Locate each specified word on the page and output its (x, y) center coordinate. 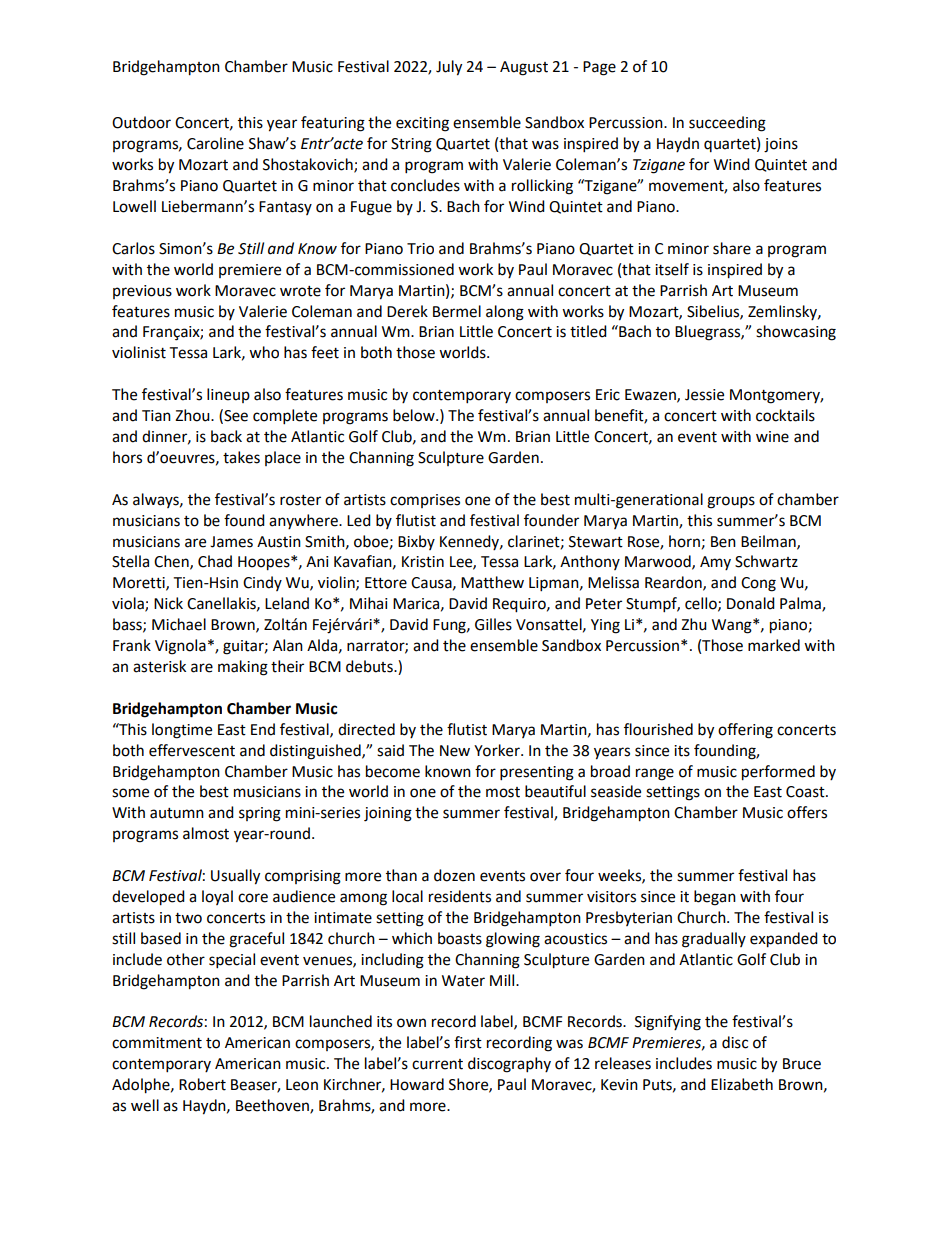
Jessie (704, 395)
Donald (751, 603)
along (505, 313)
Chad (215, 561)
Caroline (215, 143)
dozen (454, 875)
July (449, 68)
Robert (202, 1084)
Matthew (492, 582)
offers (807, 812)
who (264, 352)
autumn (177, 813)
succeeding (727, 124)
